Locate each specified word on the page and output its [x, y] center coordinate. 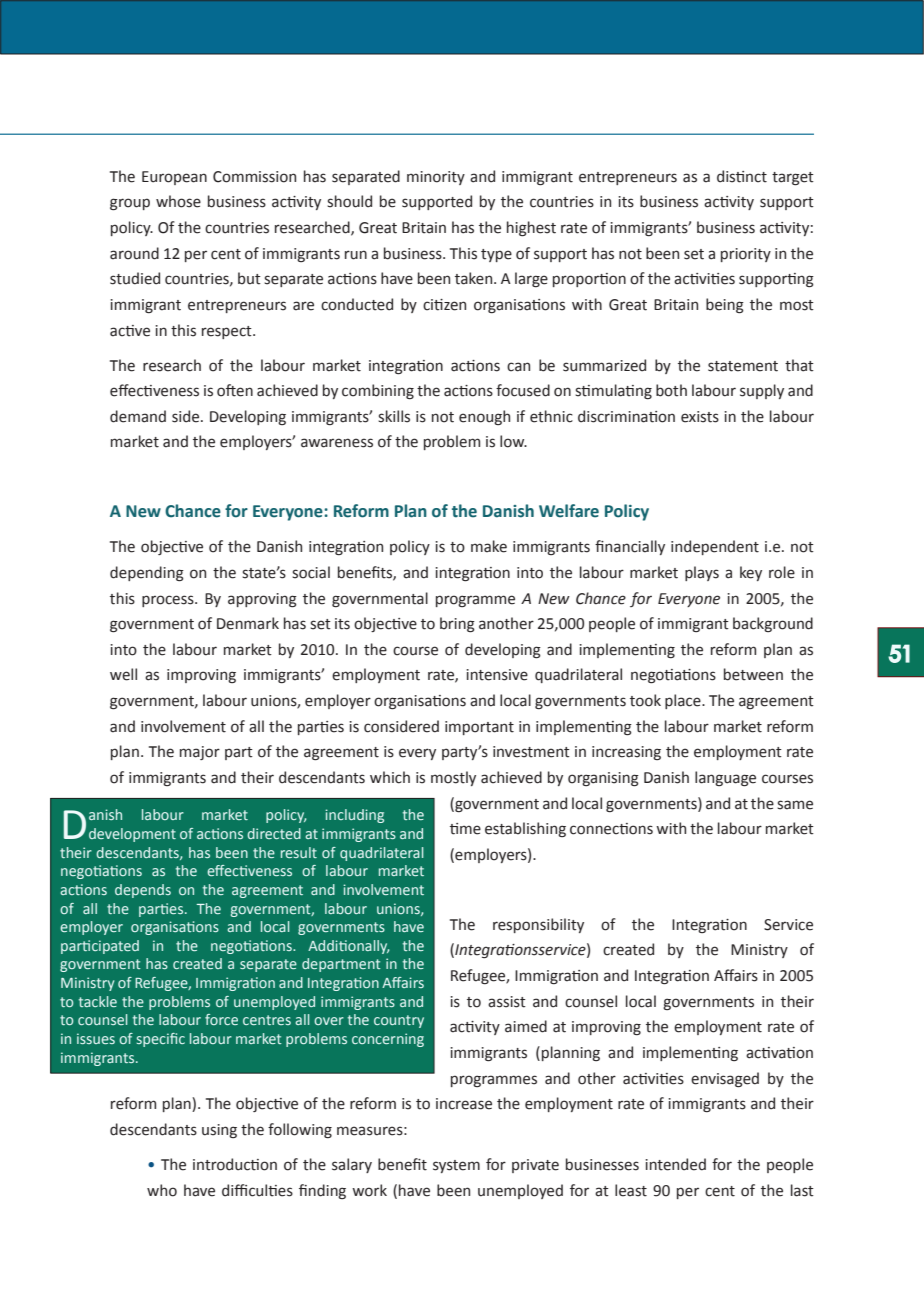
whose [178, 201]
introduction [235, 1164]
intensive [497, 675]
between [753, 674]
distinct [742, 176]
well [123, 674]
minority [436, 178]
